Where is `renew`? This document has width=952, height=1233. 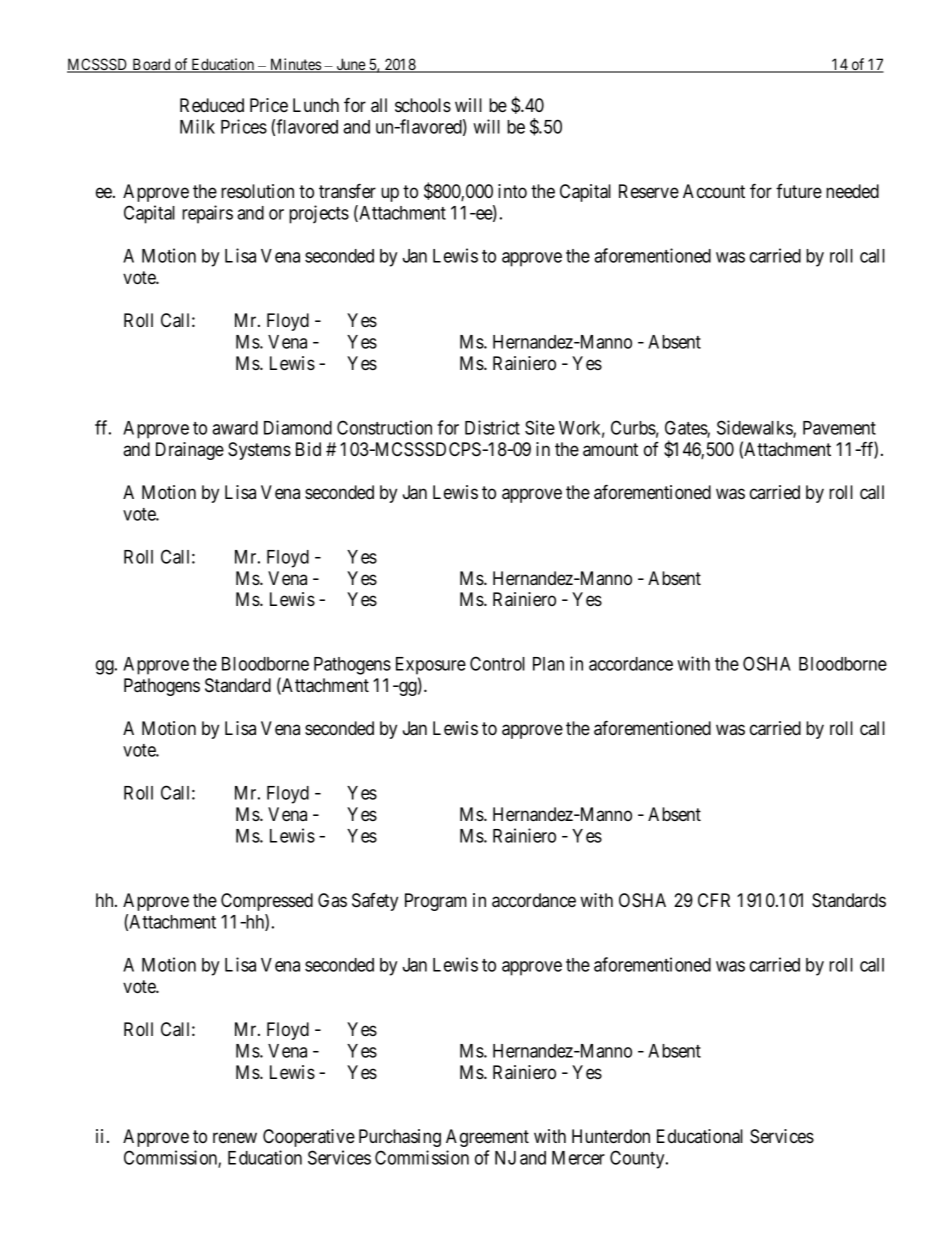
renew is located at coordinates (235, 1137).
